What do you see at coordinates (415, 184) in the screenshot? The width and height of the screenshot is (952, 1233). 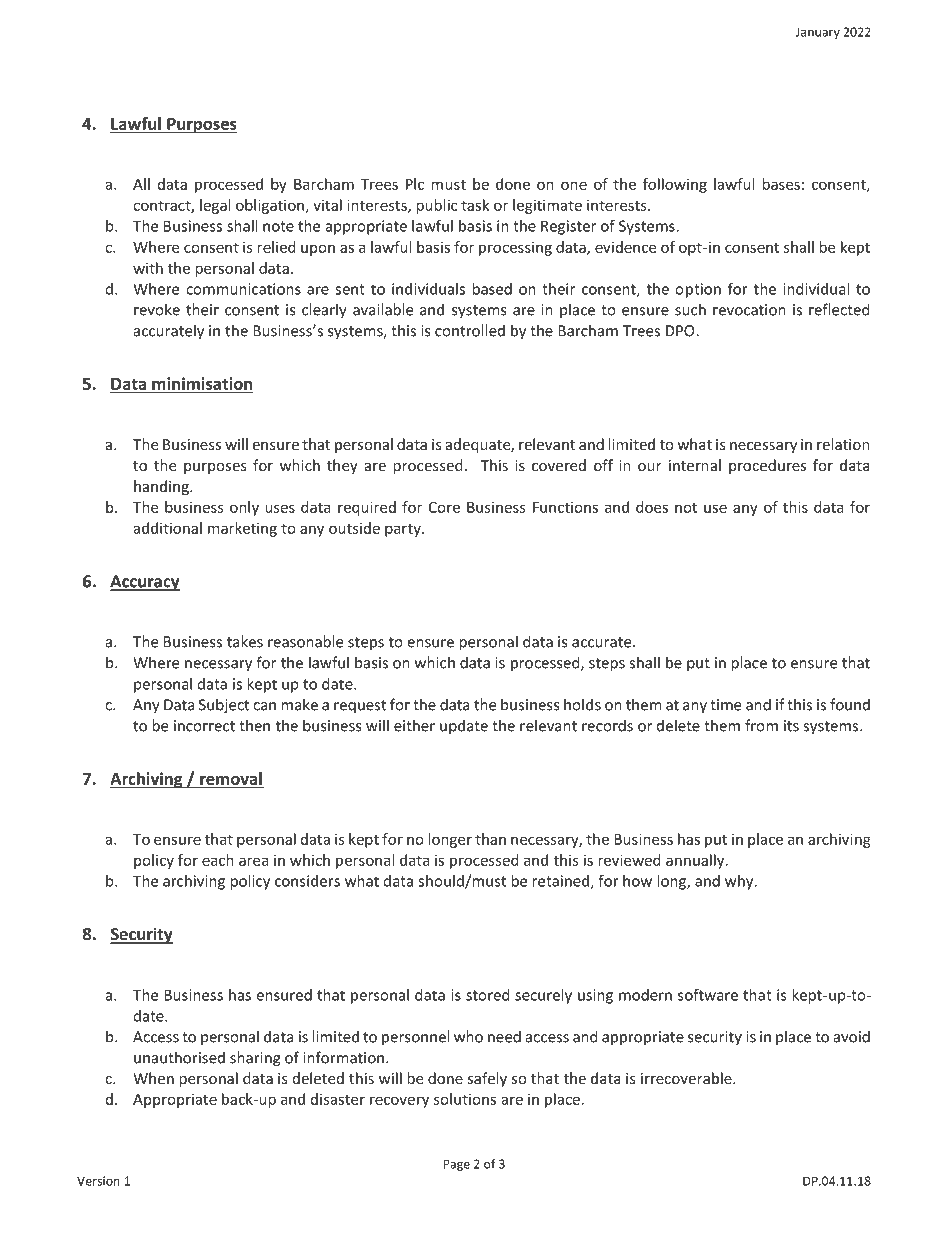 I see `Plc` at bounding box center [415, 184].
